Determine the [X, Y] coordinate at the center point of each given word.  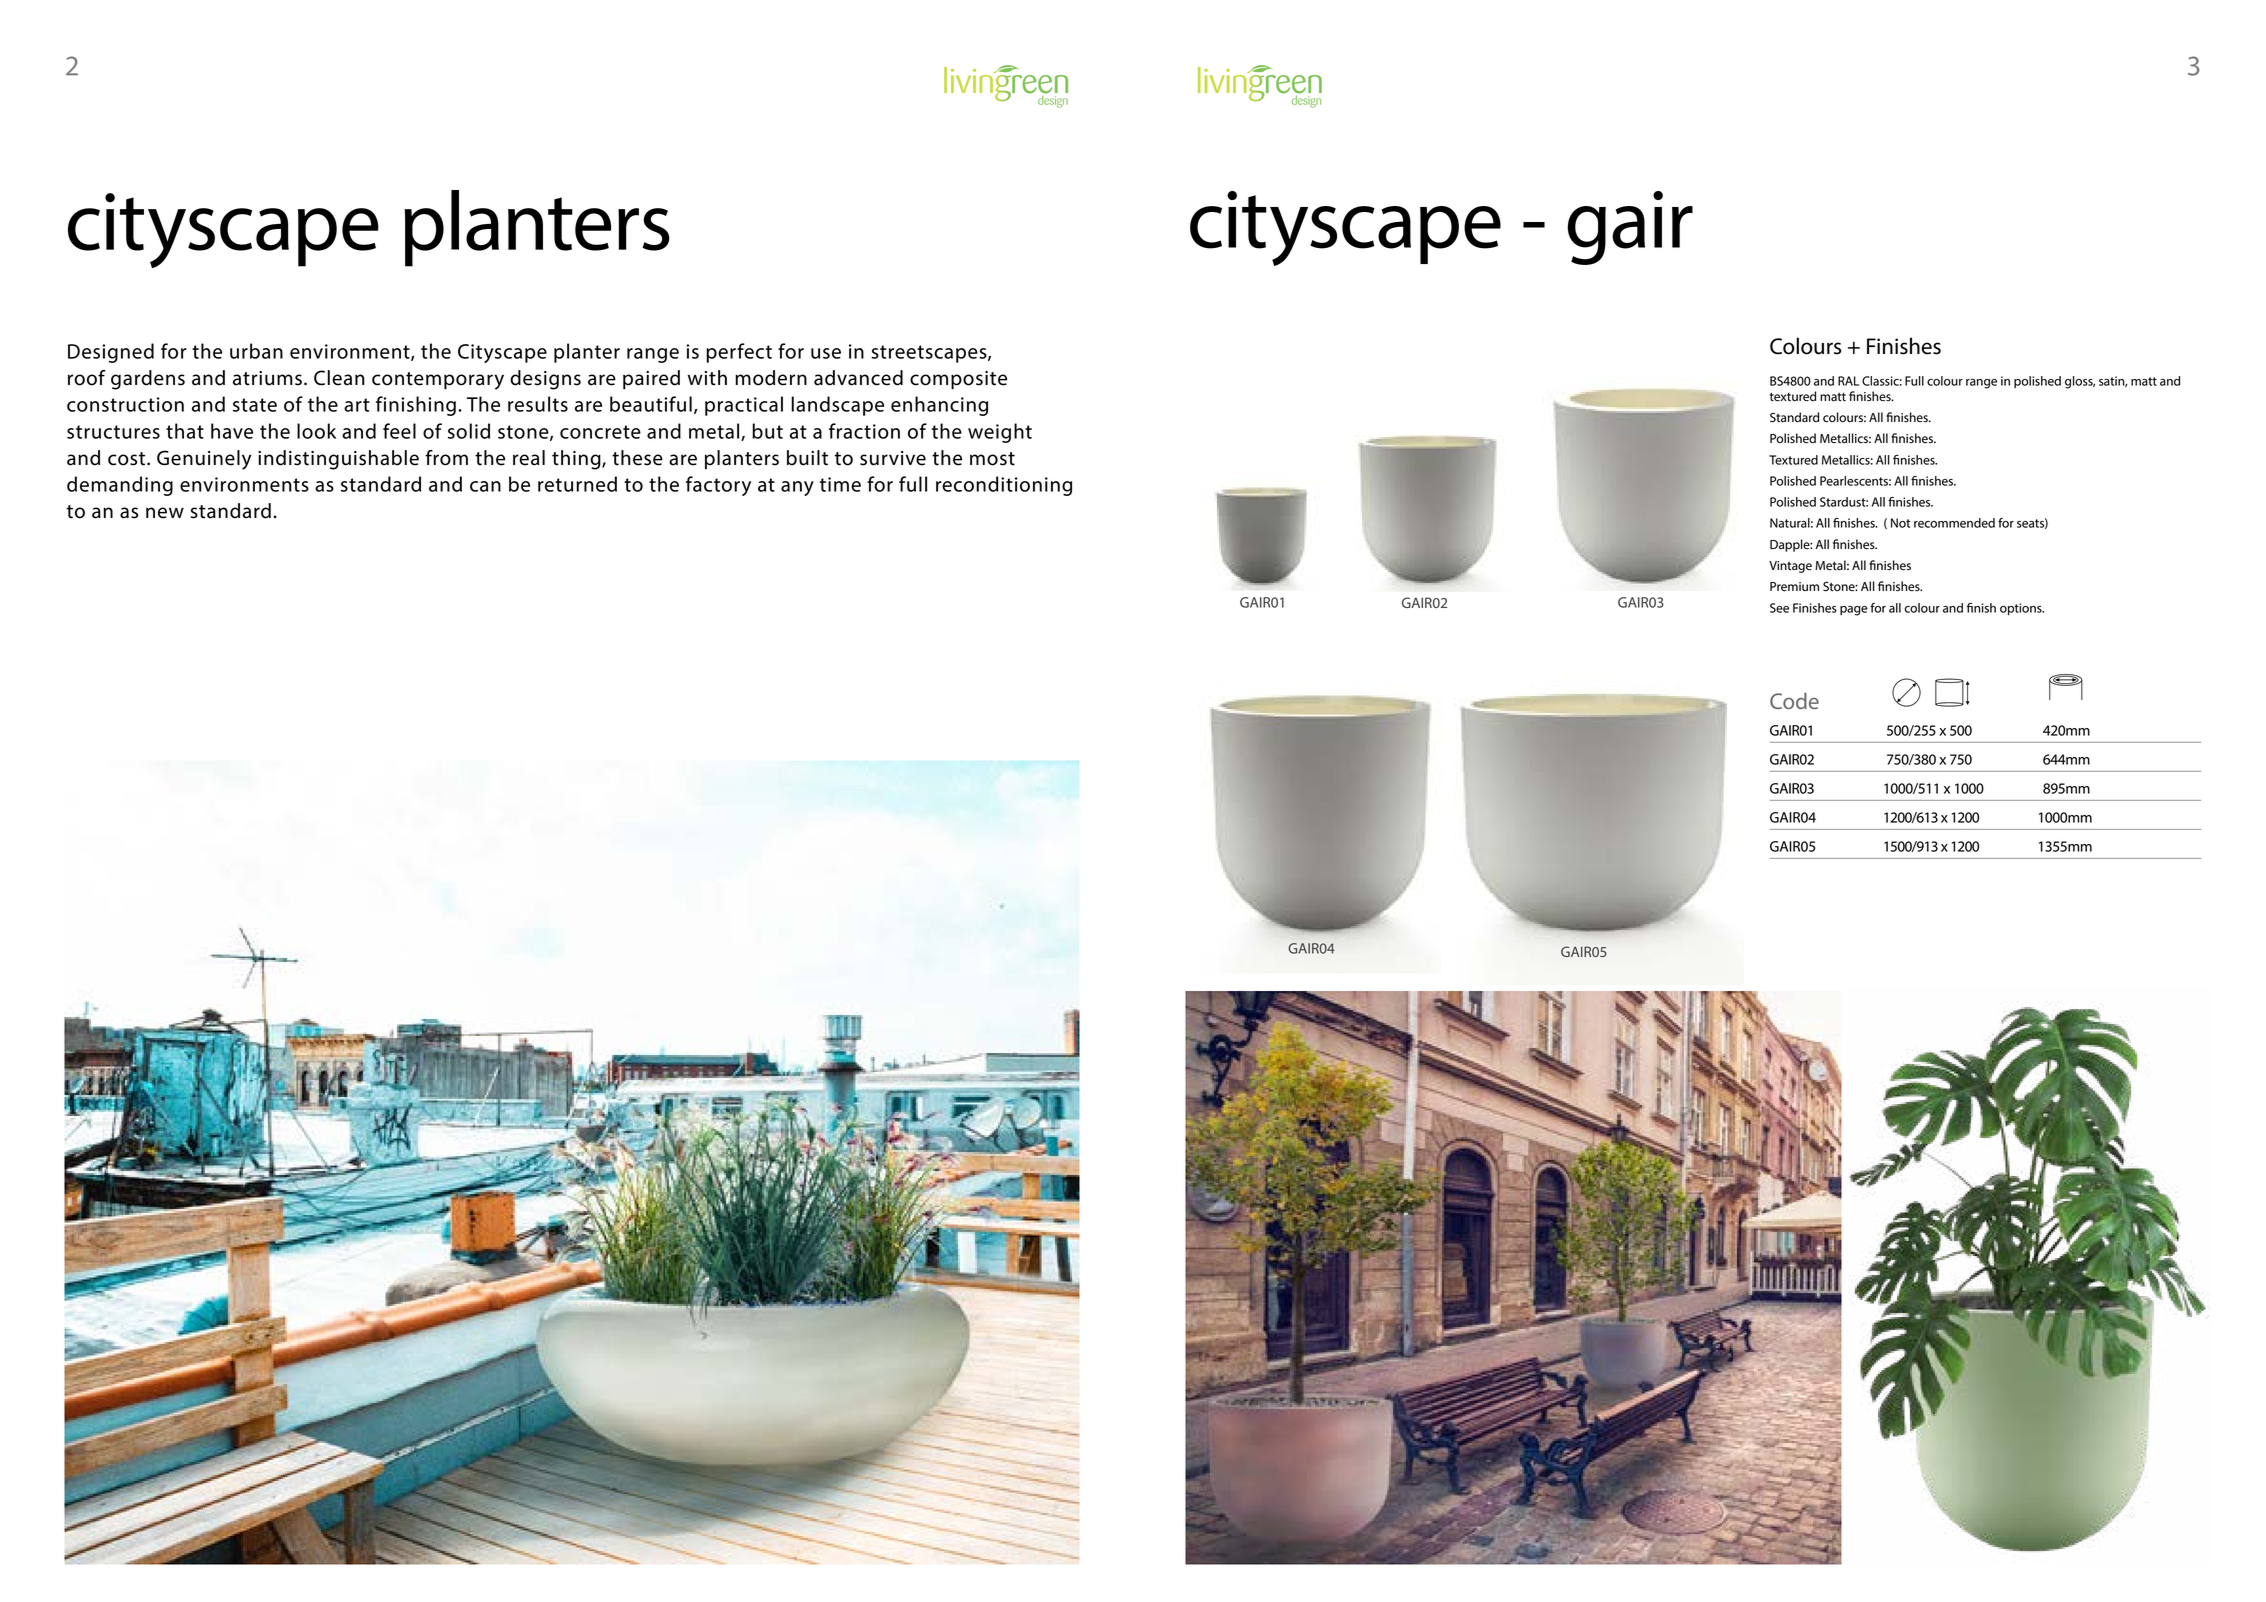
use [826, 353]
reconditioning [1004, 486]
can [485, 486]
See [1779, 608]
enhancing [939, 406]
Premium [1794, 587]
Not [1901, 523]
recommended [1954, 523]
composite [958, 380]
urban [256, 351]
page [1854, 611]
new [165, 513]
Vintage [1790, 567]
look [316, 431]
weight [1000, 433]
